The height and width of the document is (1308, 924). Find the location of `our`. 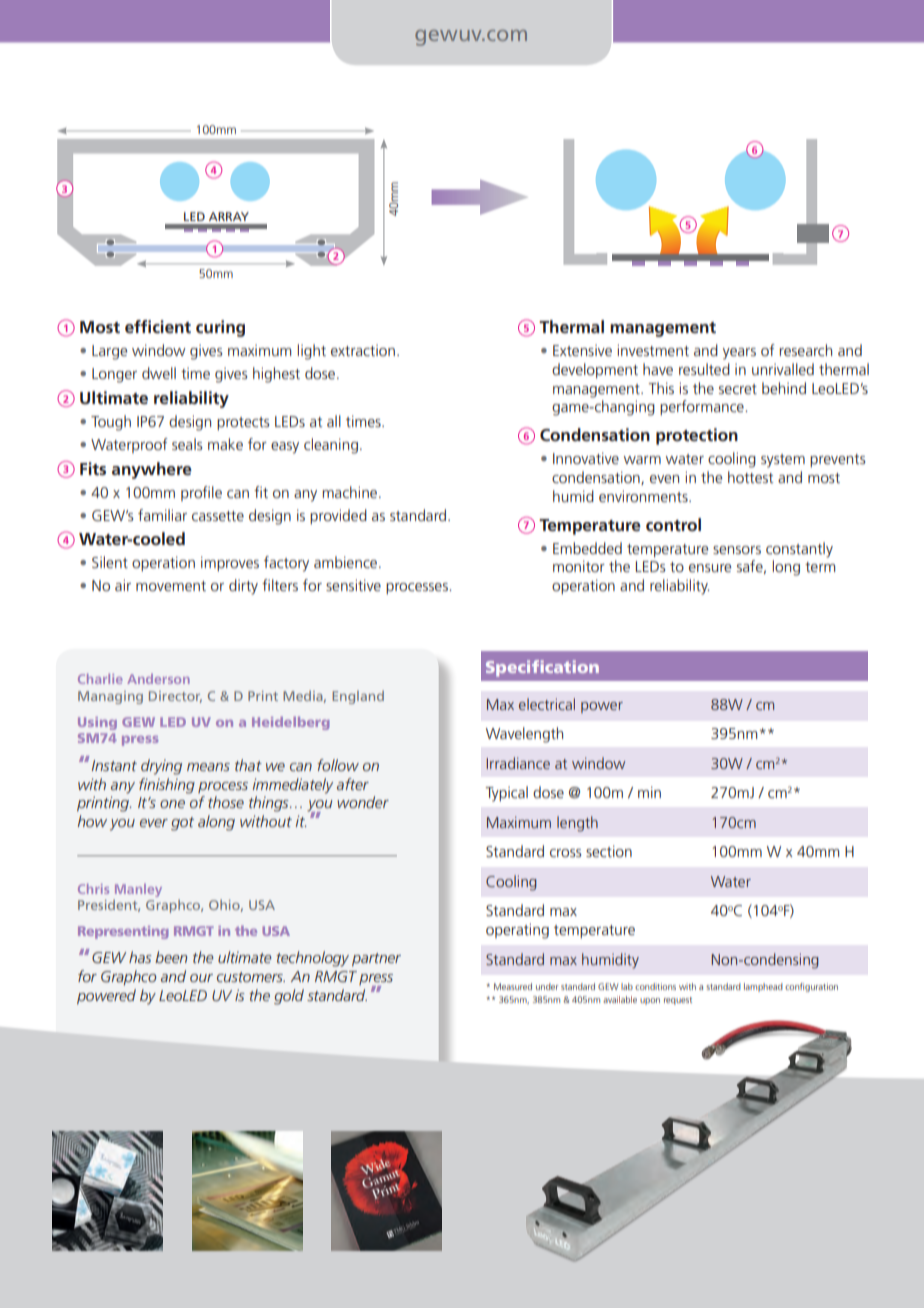

our is located at coordinates (201, 978).
